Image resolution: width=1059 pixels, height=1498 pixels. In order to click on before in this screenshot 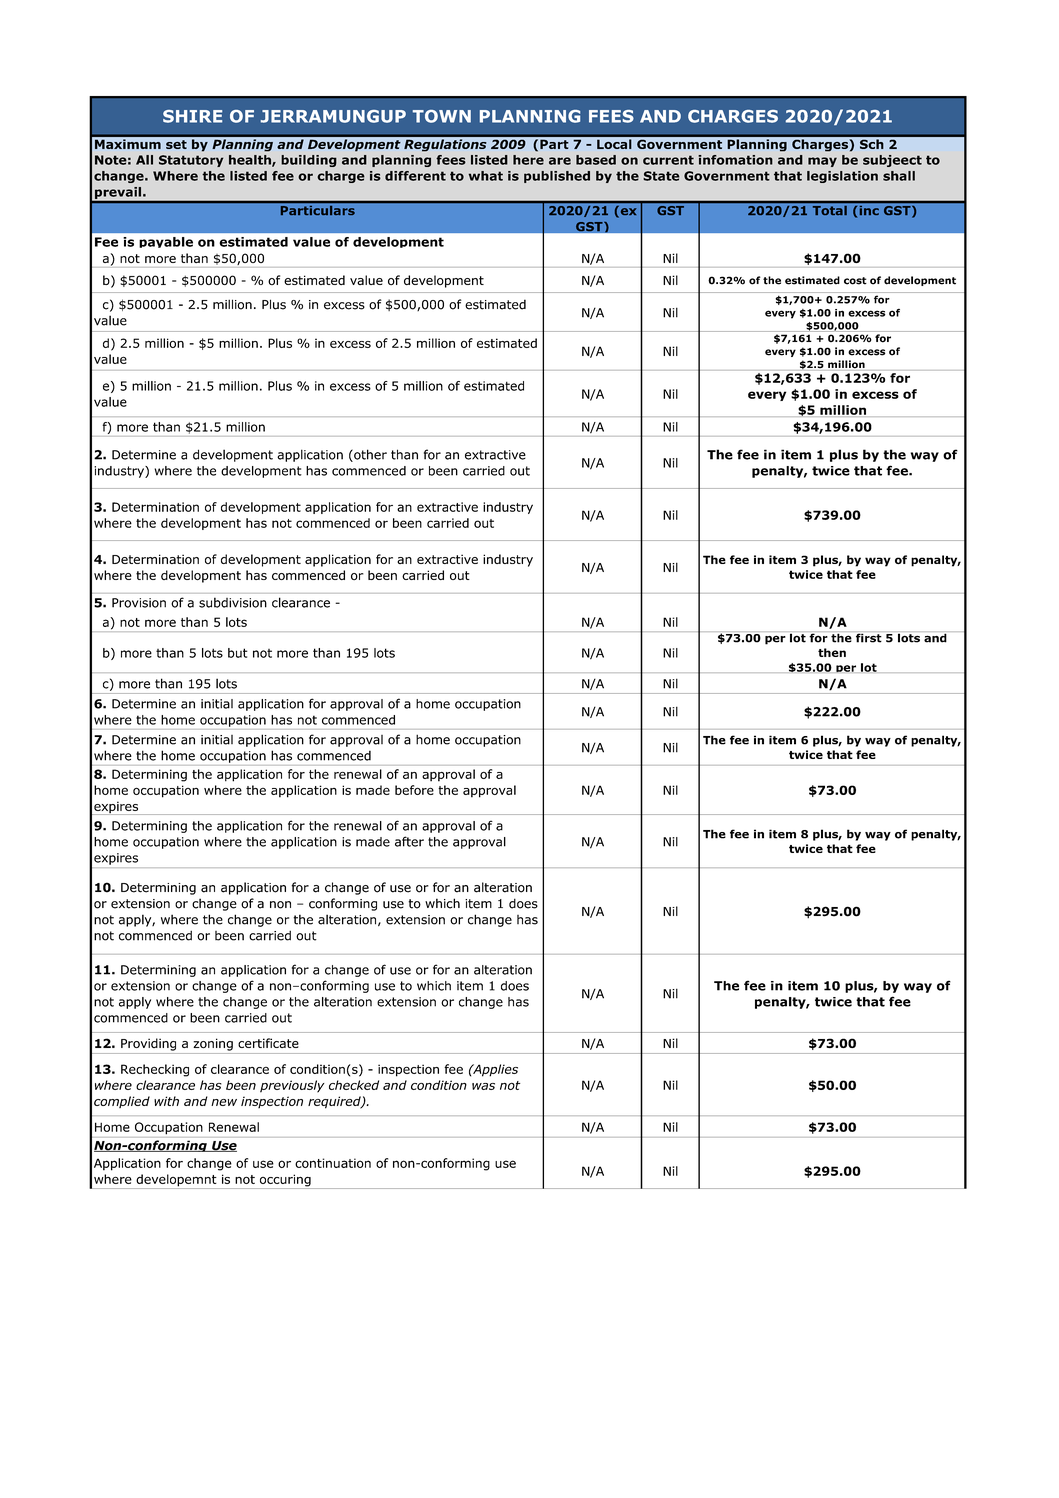, I will do `click(414, 790)`.
